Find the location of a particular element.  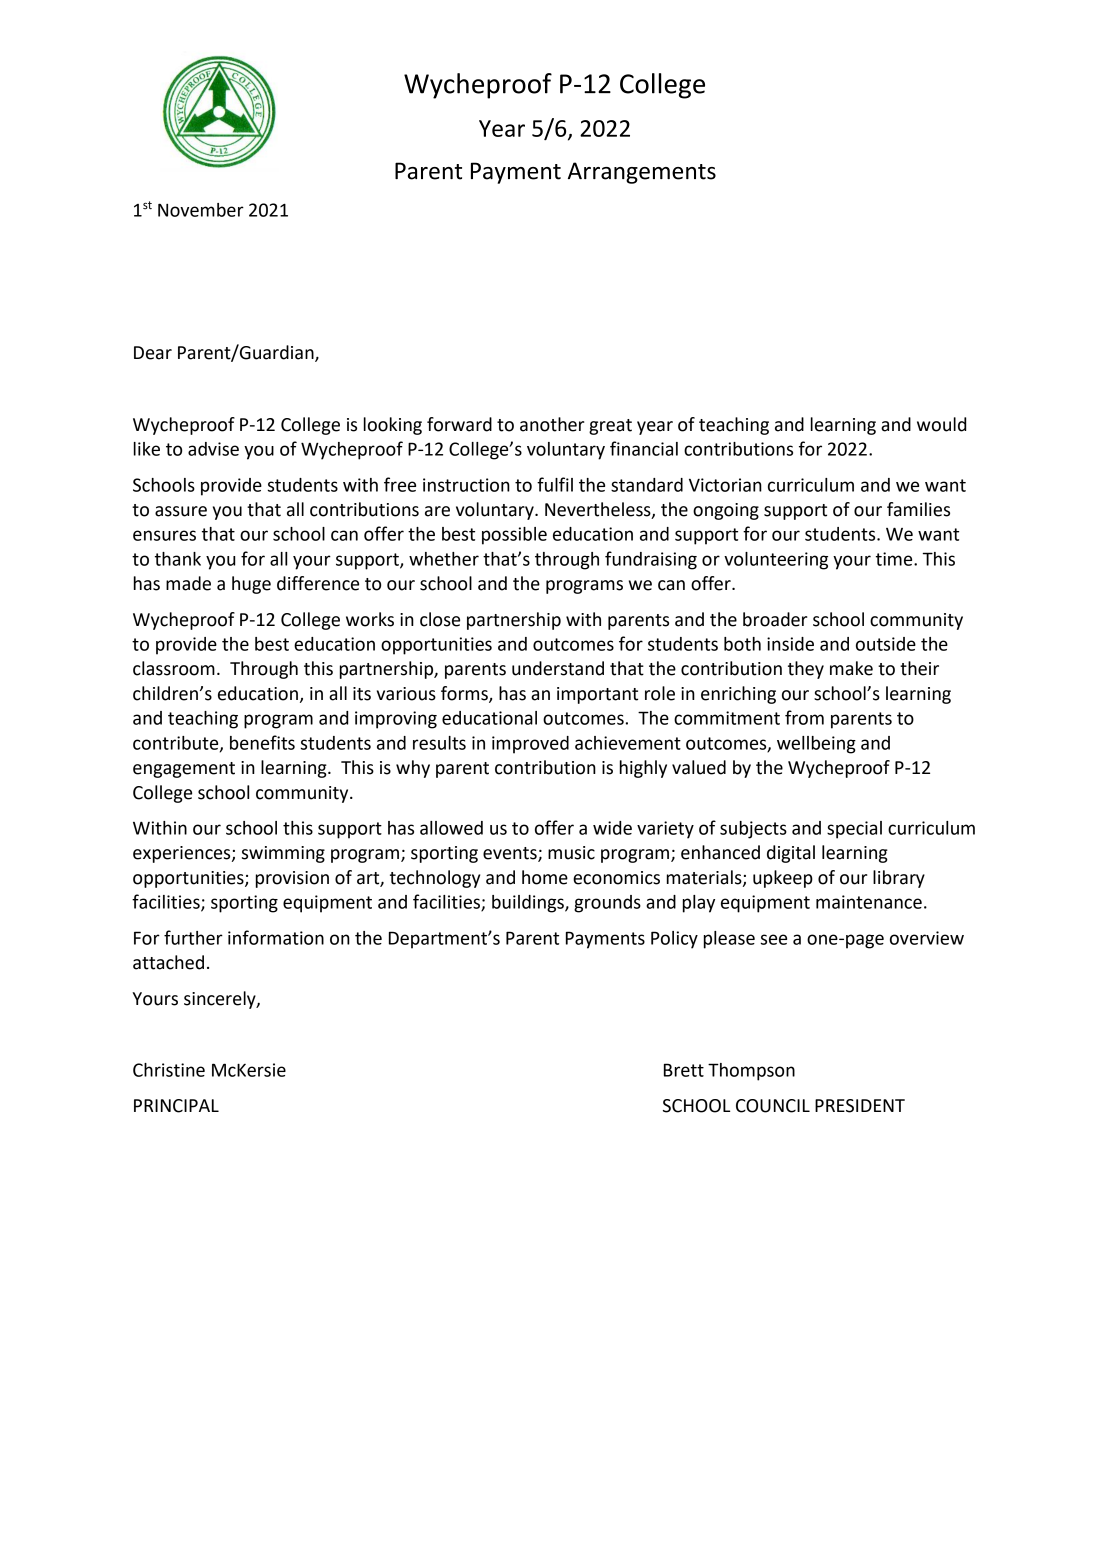

would is located at coordinates (941, 424).
